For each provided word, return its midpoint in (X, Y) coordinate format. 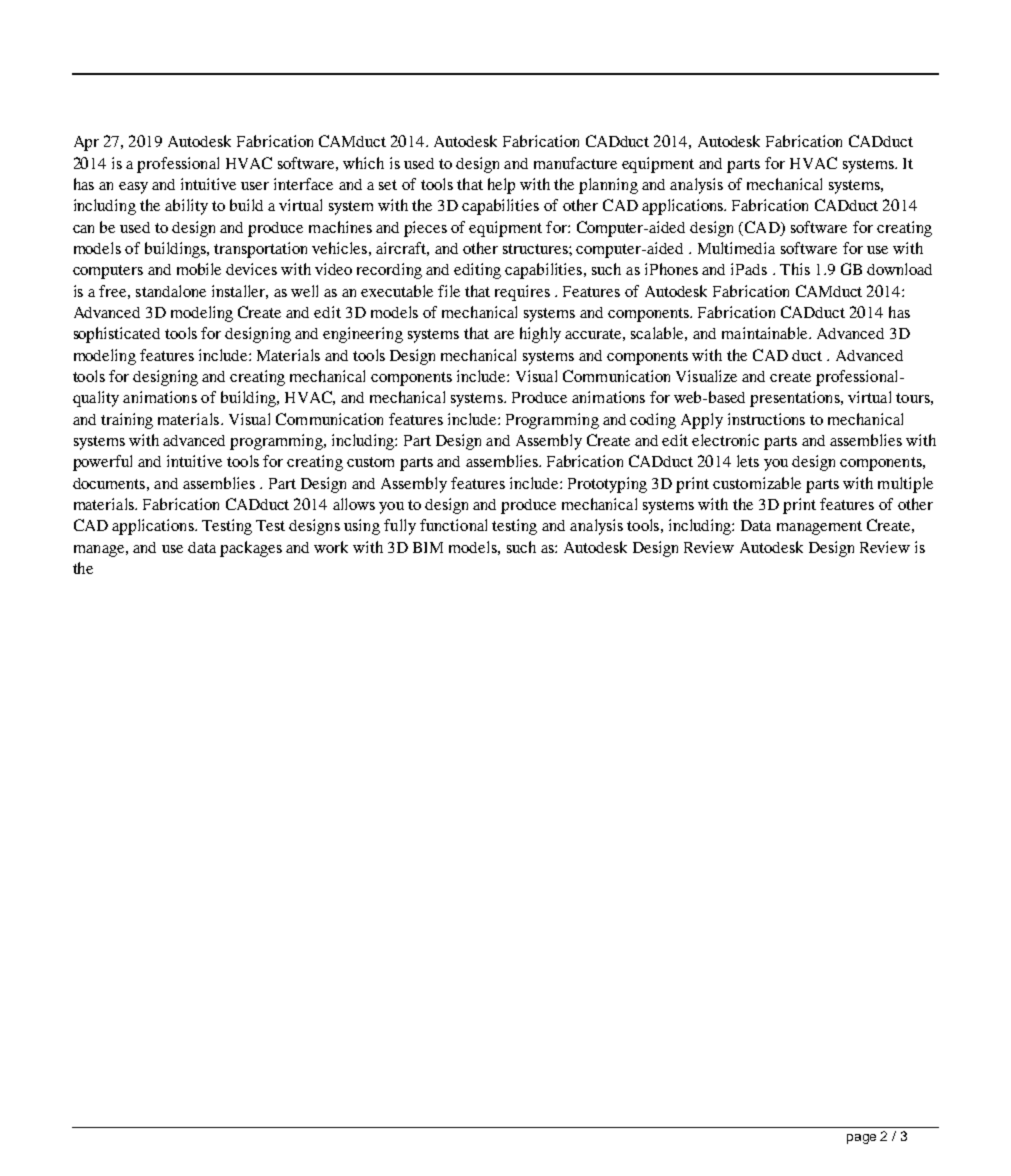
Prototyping (607, 485)
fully (400, 527)
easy (133, 188)
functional (453, 525)
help (501, 186)
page (861, 1139)
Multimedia (736, 248)
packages (251, 549)
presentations (796, 399)
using (362, 527)
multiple (905, 485)
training (127, 421)
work (331, 547)
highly (540, 335)
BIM (428, 547)
